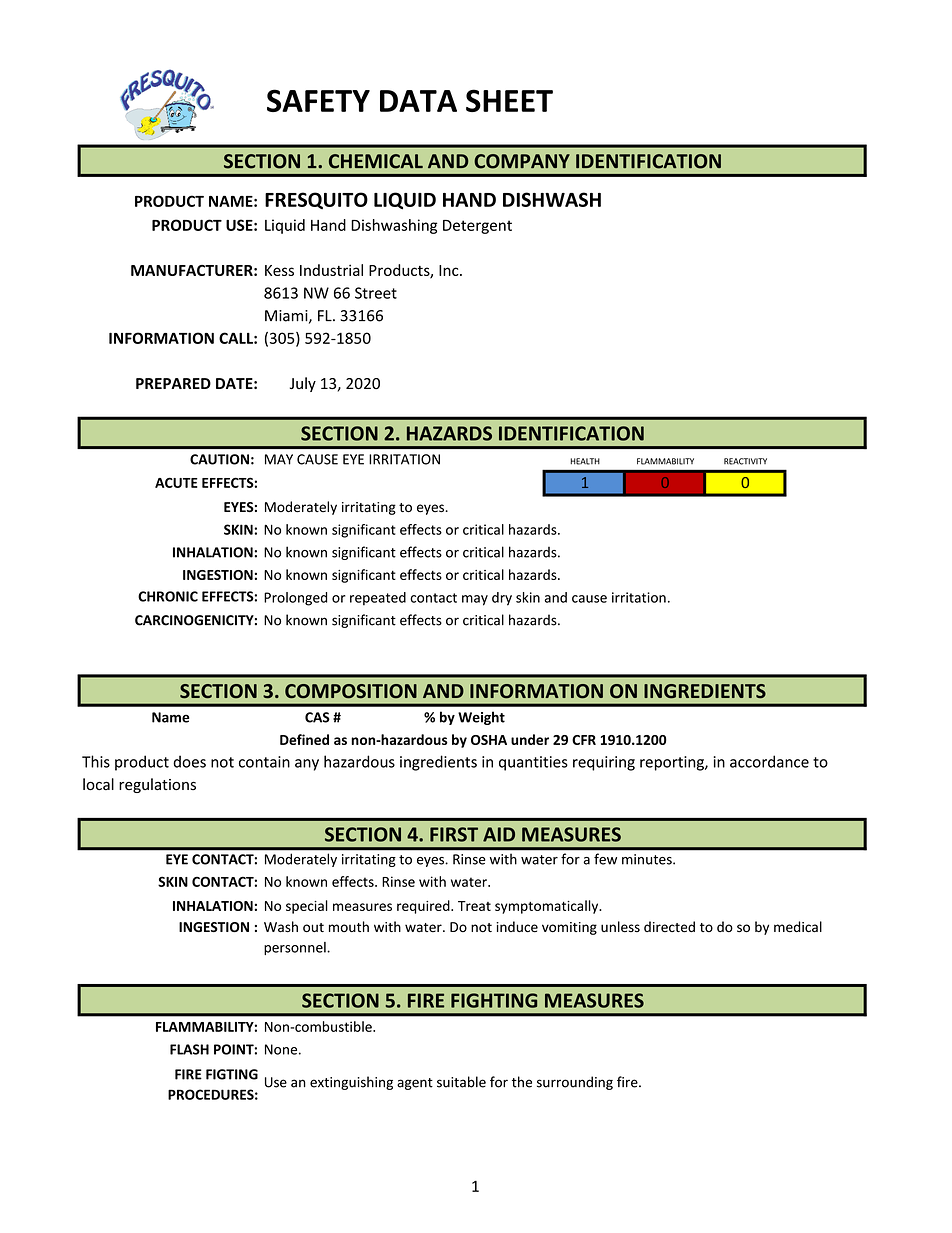 Image resolution: width=952 pixels, height=1233 pixels. I want to click on accordance, so click(769, 761).
